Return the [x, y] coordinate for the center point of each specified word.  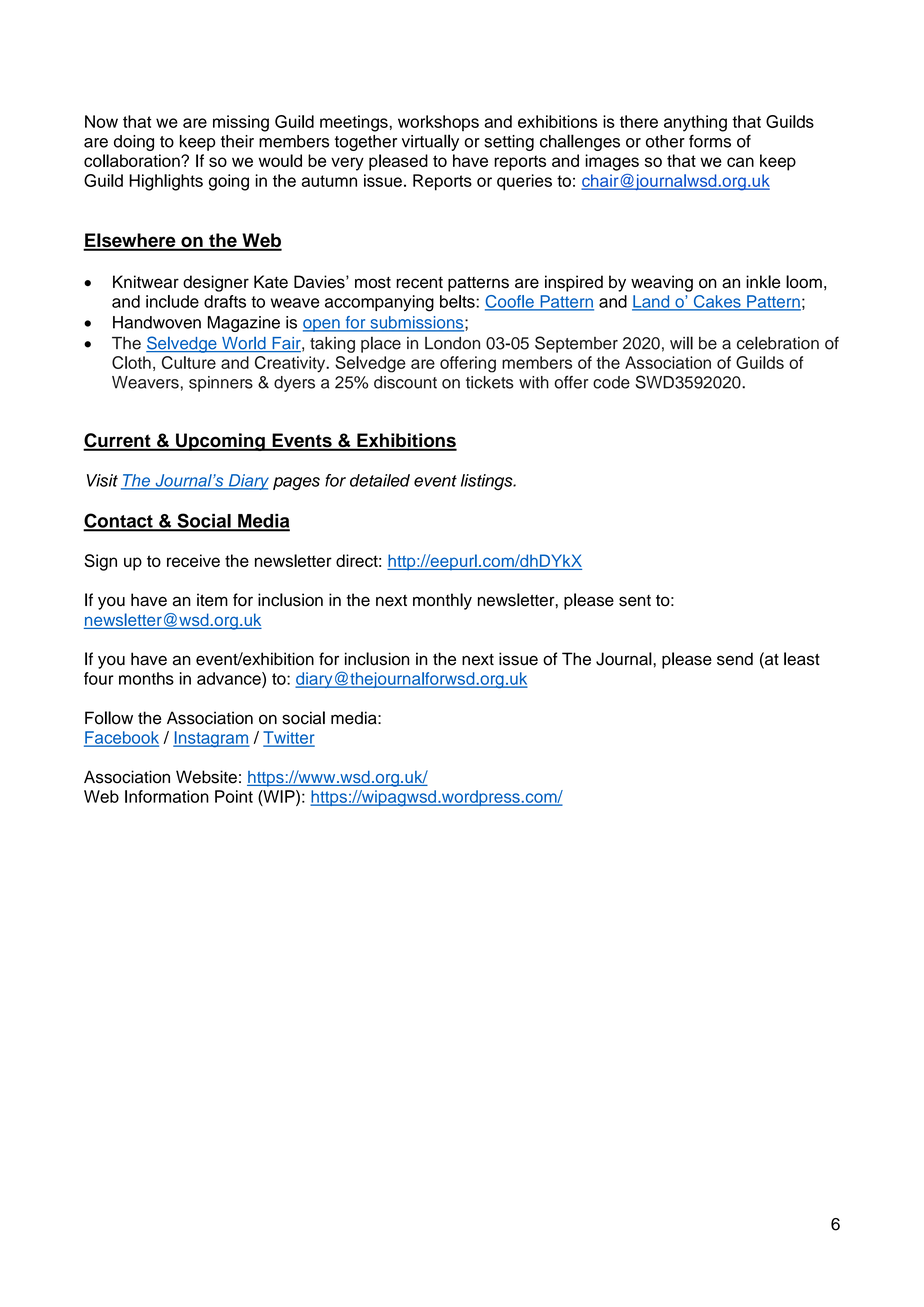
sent [635, 601]
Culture [189, 362]
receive [193, 560]
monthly [442, 601]
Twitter [289, 738]
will [681, 343]
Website [206, 777]
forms [710, 141]
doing [134, 143]
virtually [430, 142]
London [452, 343]
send [735, 659]
